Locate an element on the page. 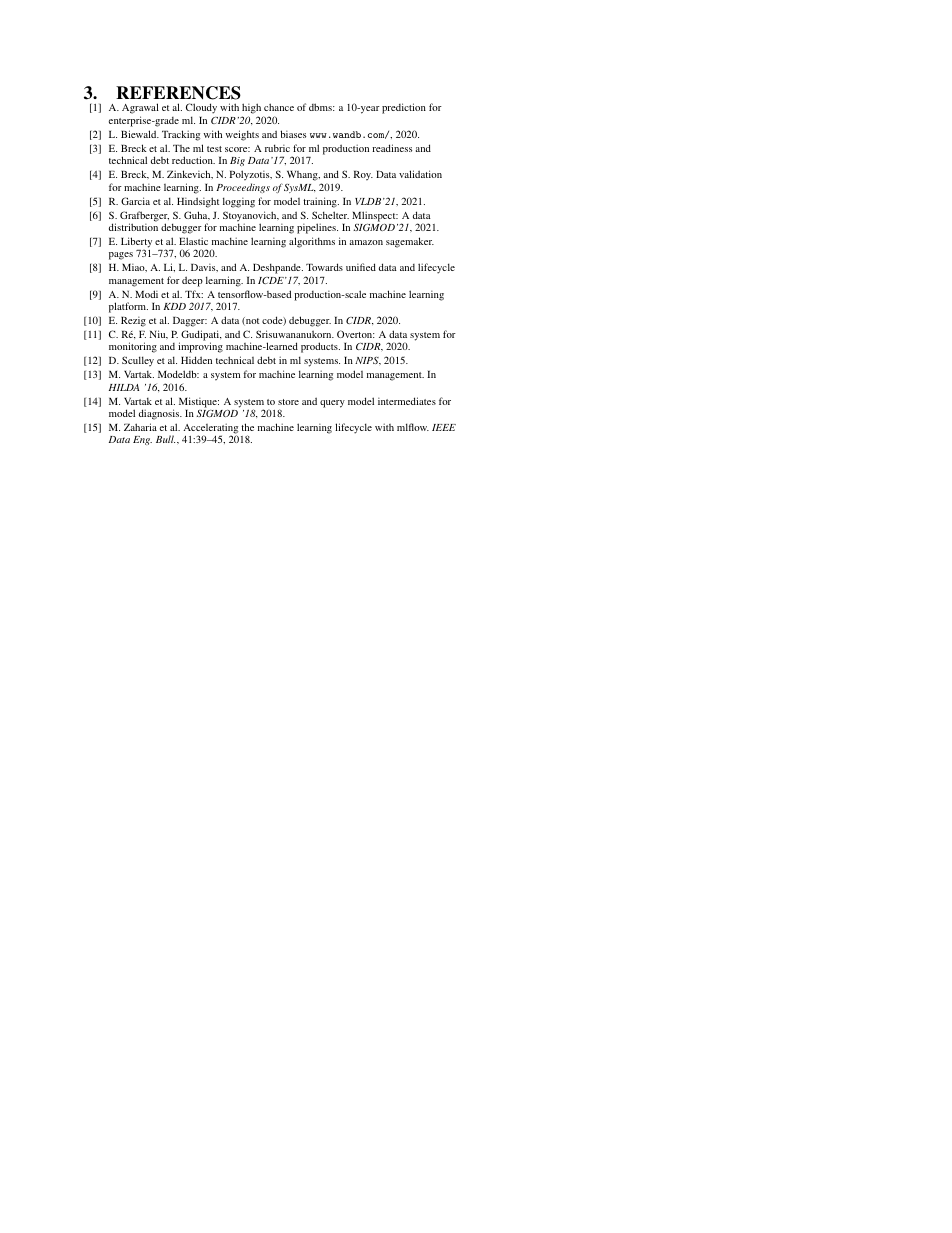 Image resolution: width=952 pixels, height=1233 pixels. Bull is located at coordinates (165, 439).
